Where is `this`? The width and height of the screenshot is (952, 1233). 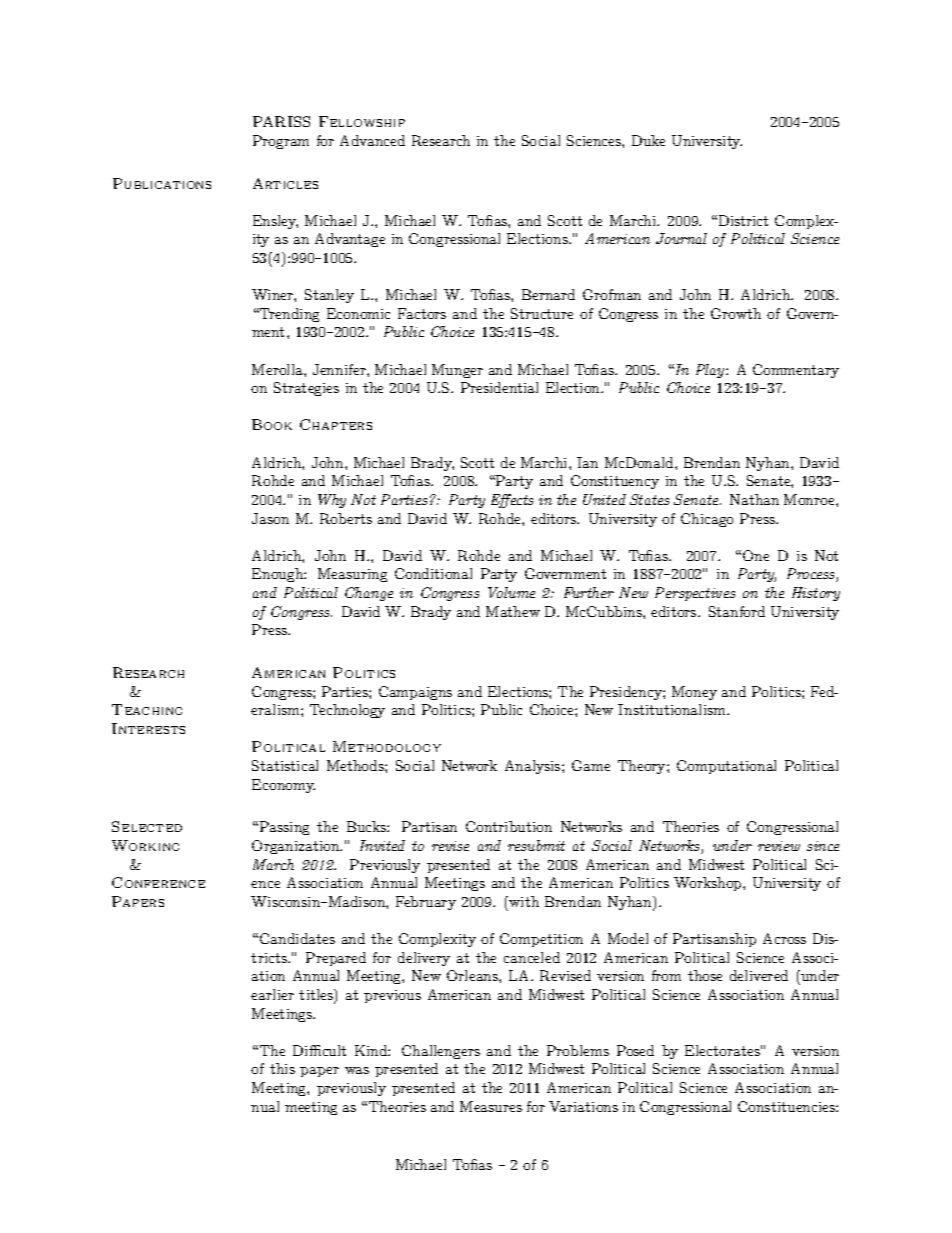
this is located at coordinates (282, 1068).
